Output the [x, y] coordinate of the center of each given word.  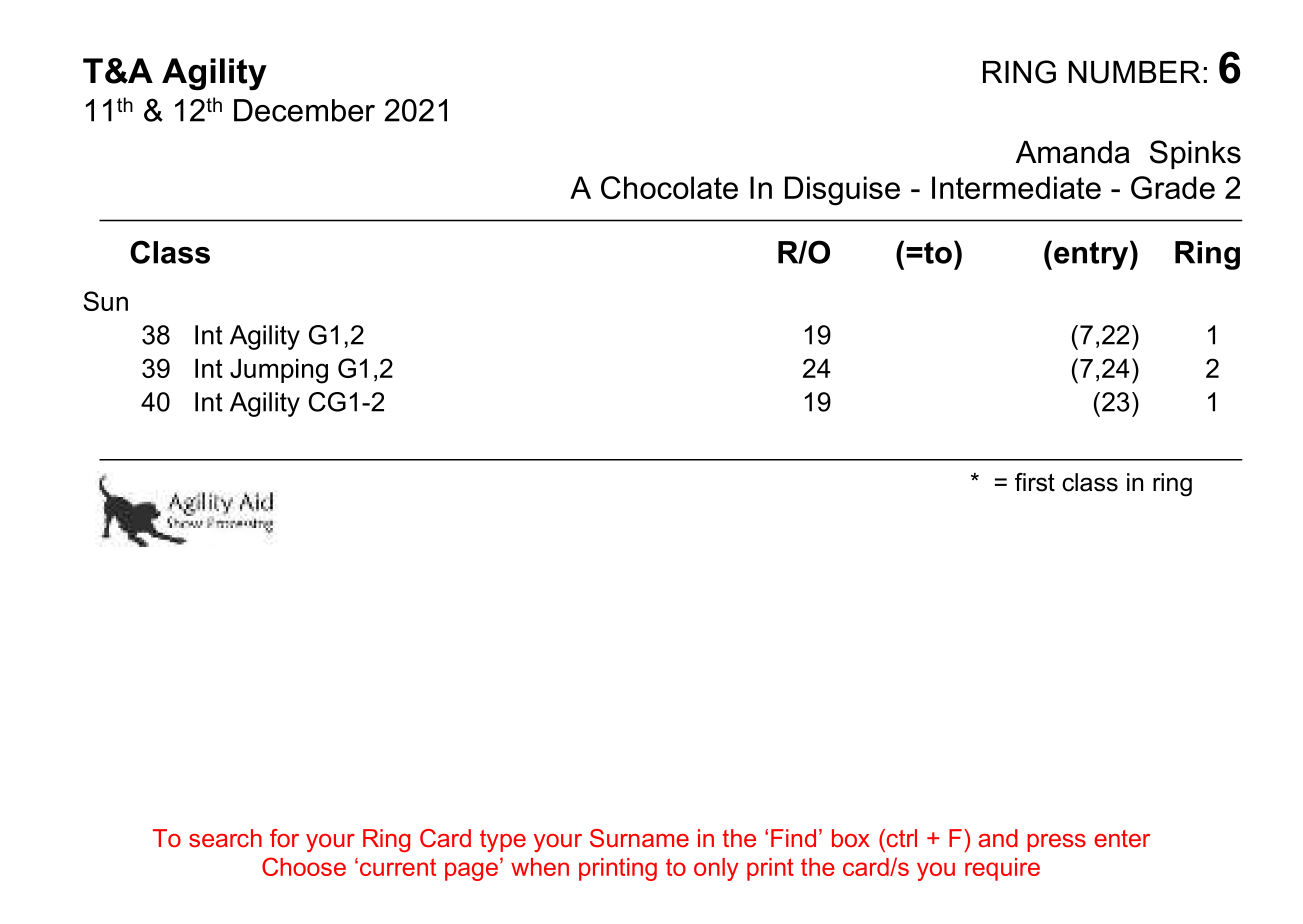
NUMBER [1134, 72]
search [225, 838]
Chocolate [669, 187]
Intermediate [1016, 187]
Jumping [279, 371]
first [1035, 482]
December [304, 110]
